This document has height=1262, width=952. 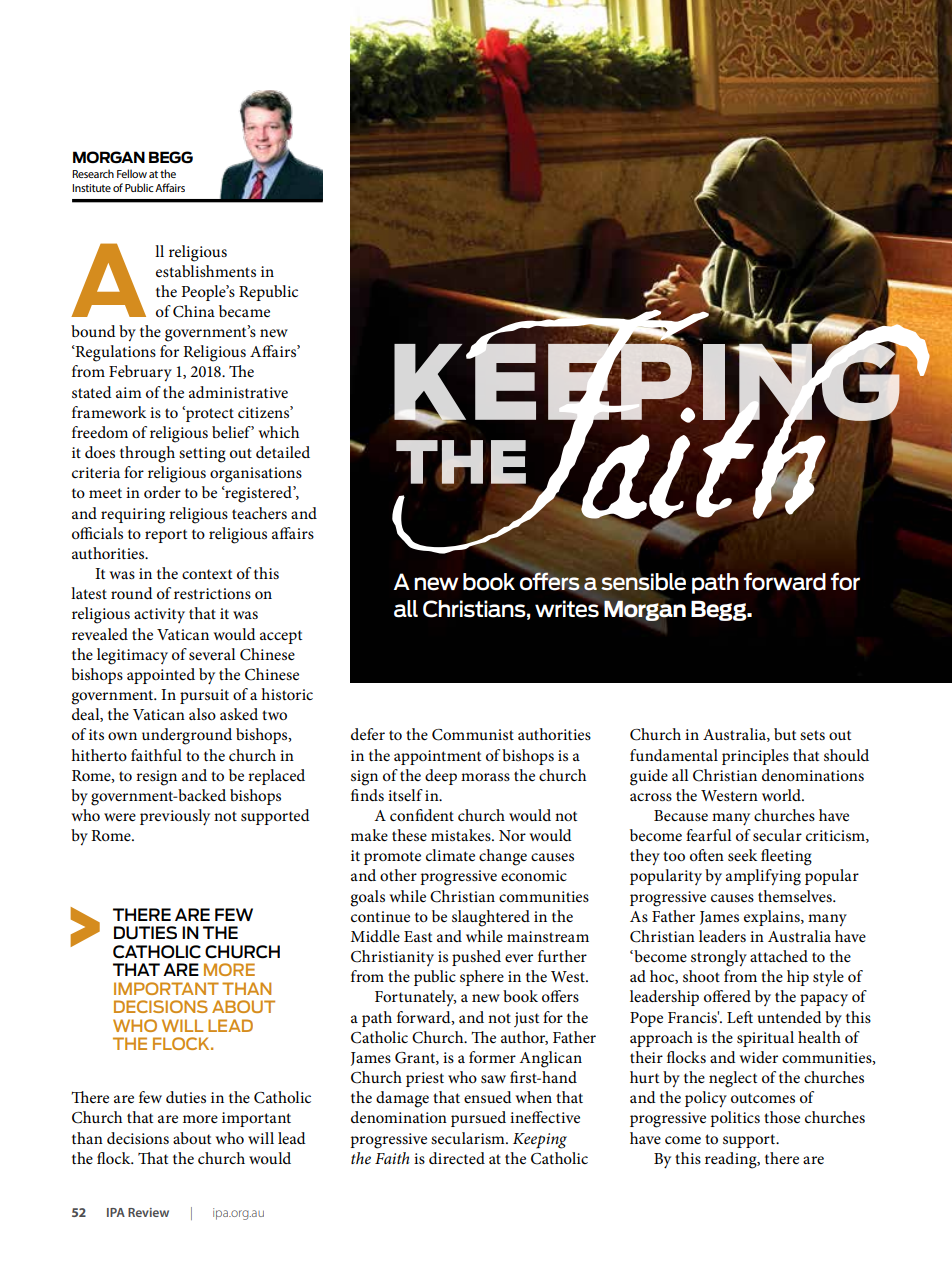 What do you see at coordinates (132, 173) in the document?
I see `Fellow` at bounding box center [132, 173].
